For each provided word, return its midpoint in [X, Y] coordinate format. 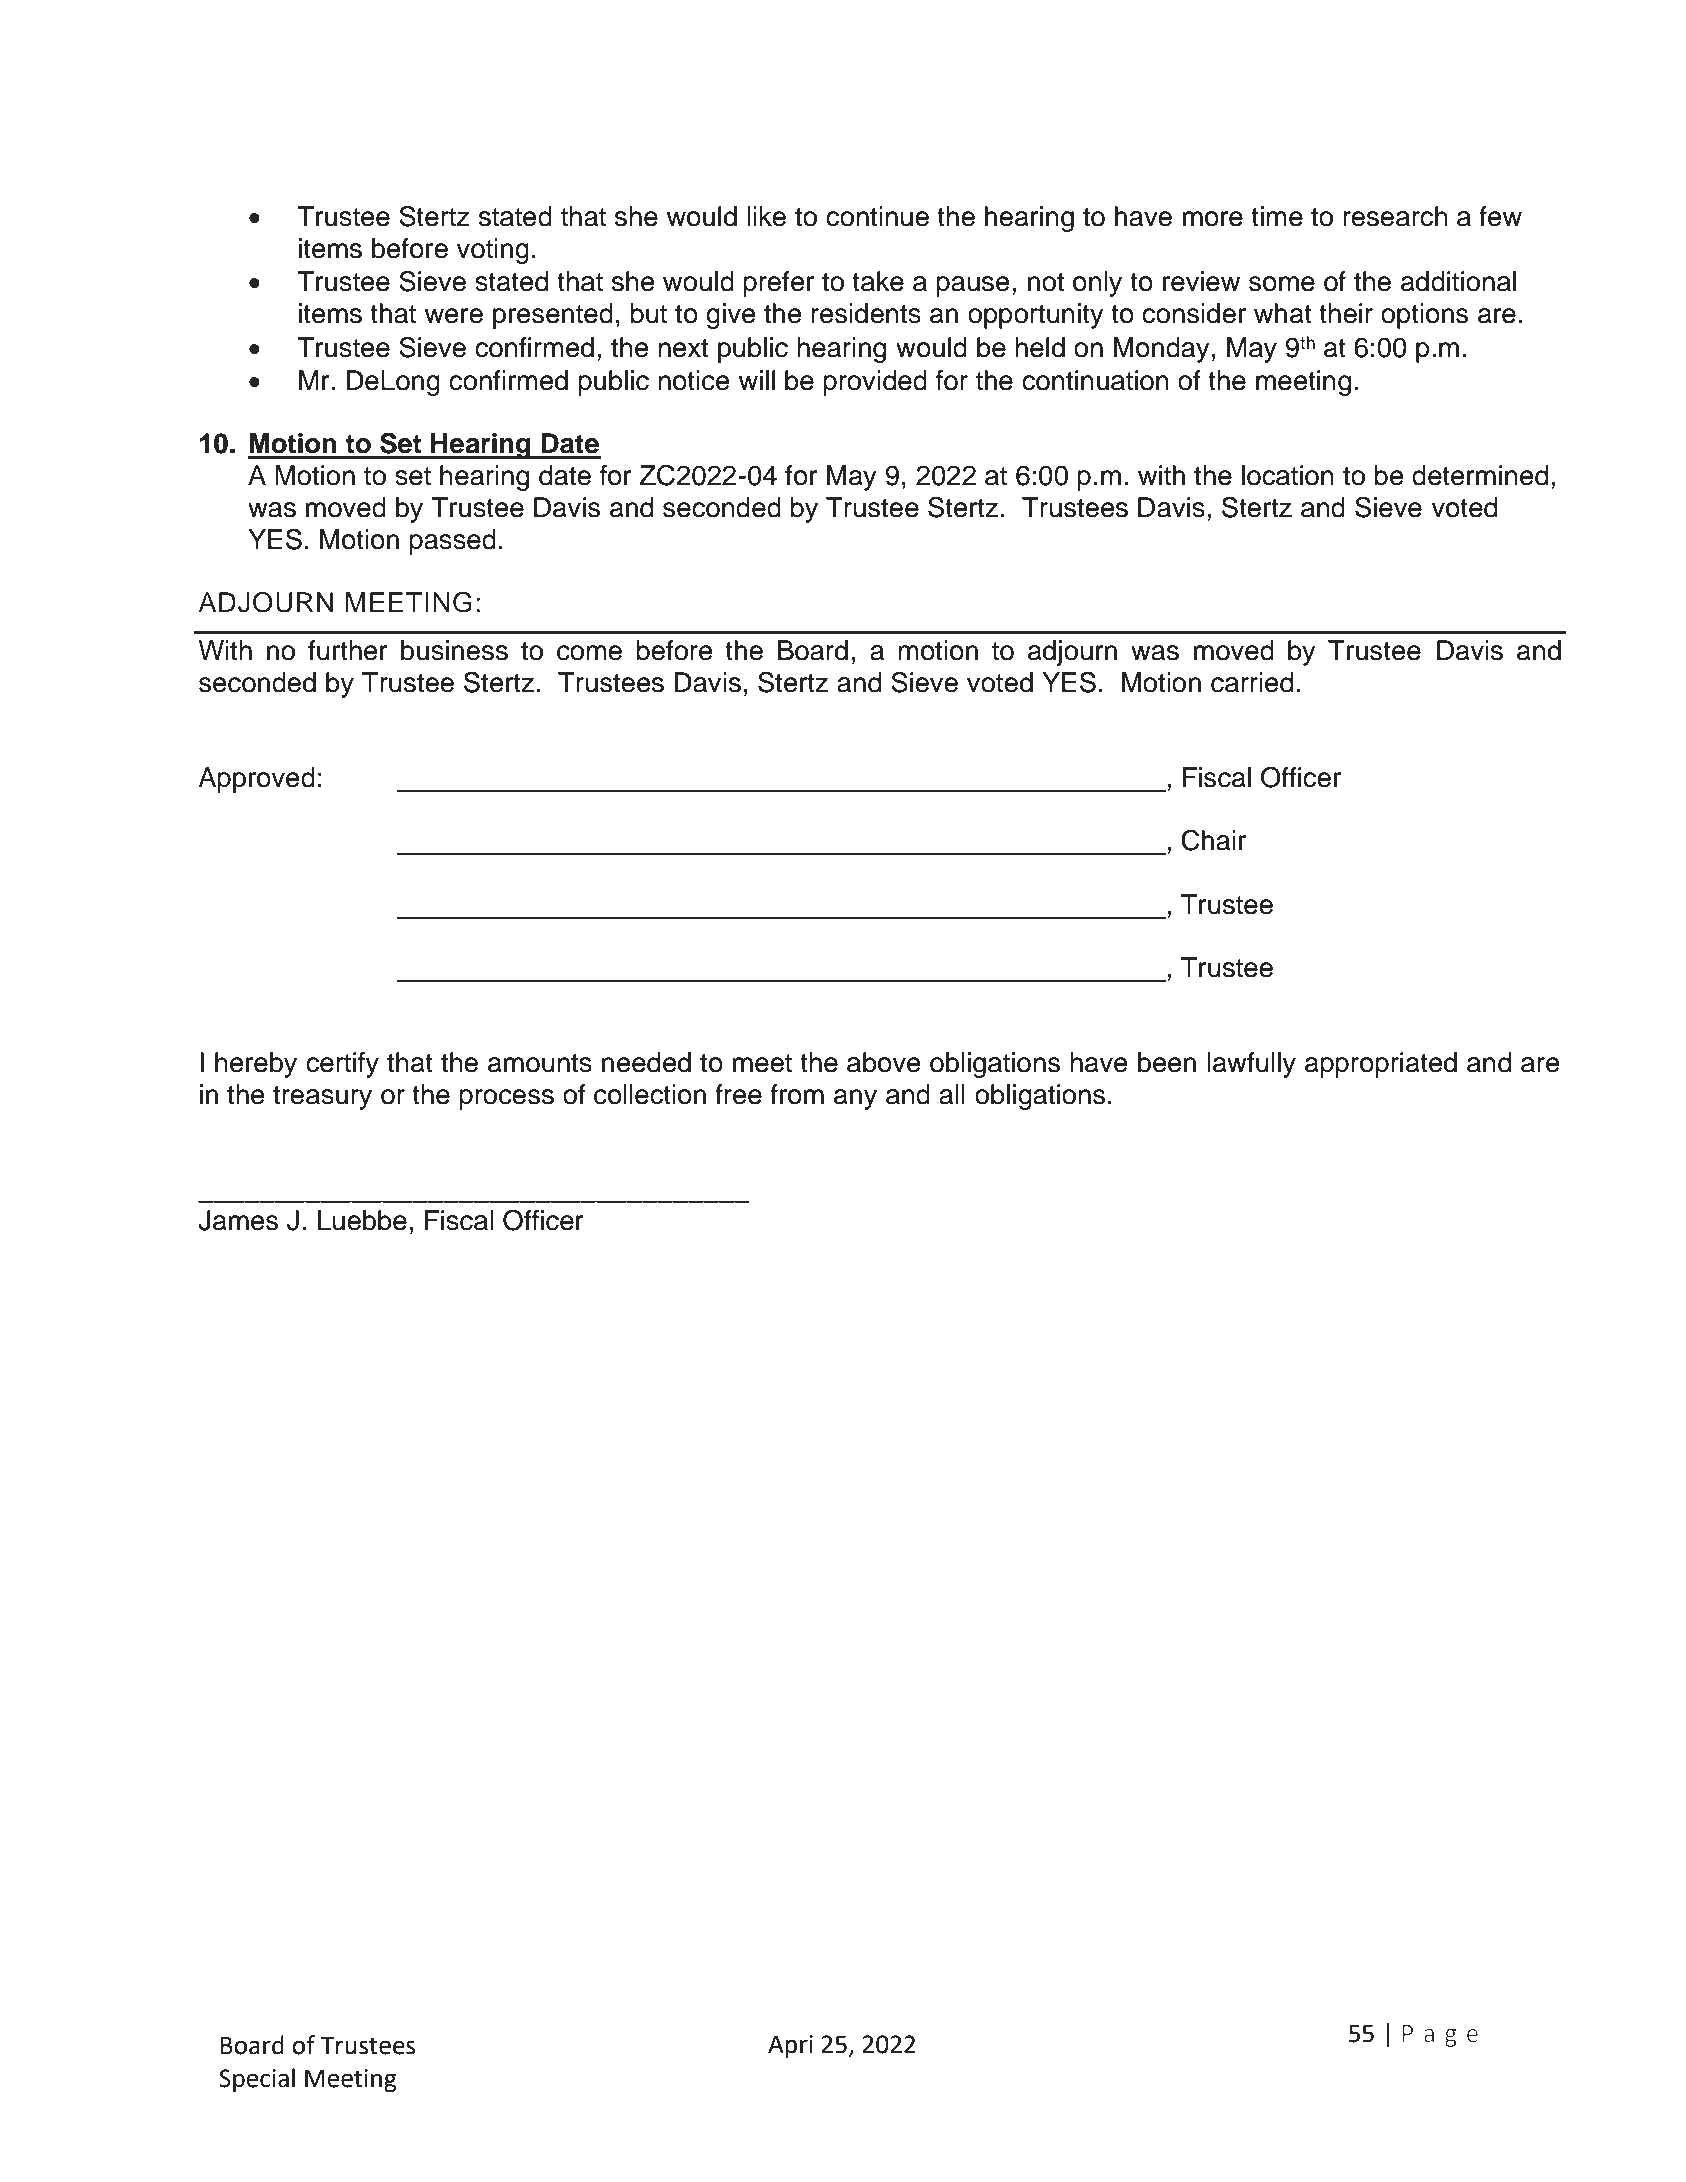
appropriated [1381, 1065]
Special [257, 2080]
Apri [790, 2046]
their [1346, 313]
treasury [322, 1098]
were [454, 316]
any [855, 1099]
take [878, 281]
